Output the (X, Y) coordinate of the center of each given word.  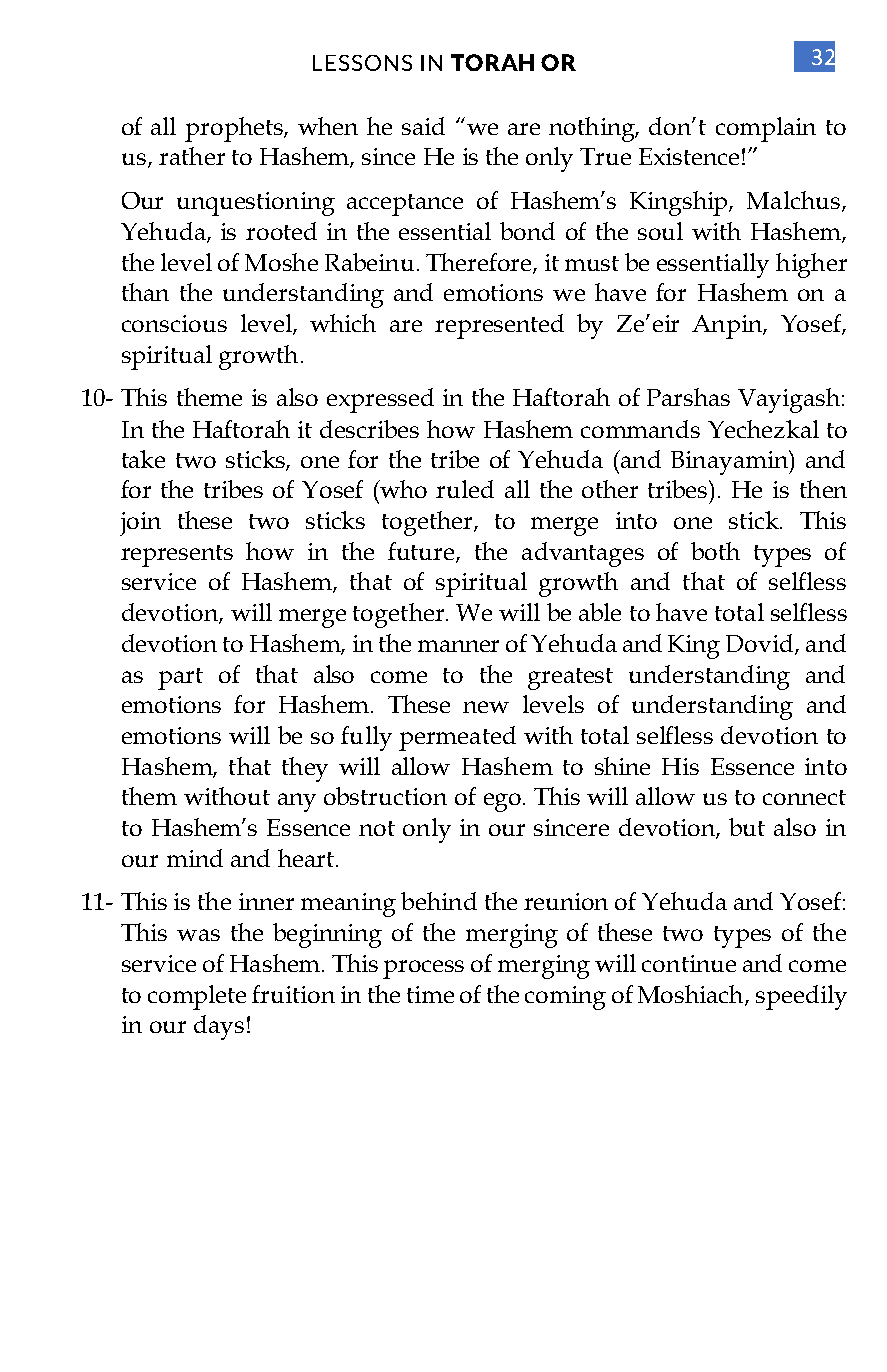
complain (766, 129)
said (423, 126)
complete (197, 997)
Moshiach (692, 995)
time (430, 994)
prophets (235, 129)
